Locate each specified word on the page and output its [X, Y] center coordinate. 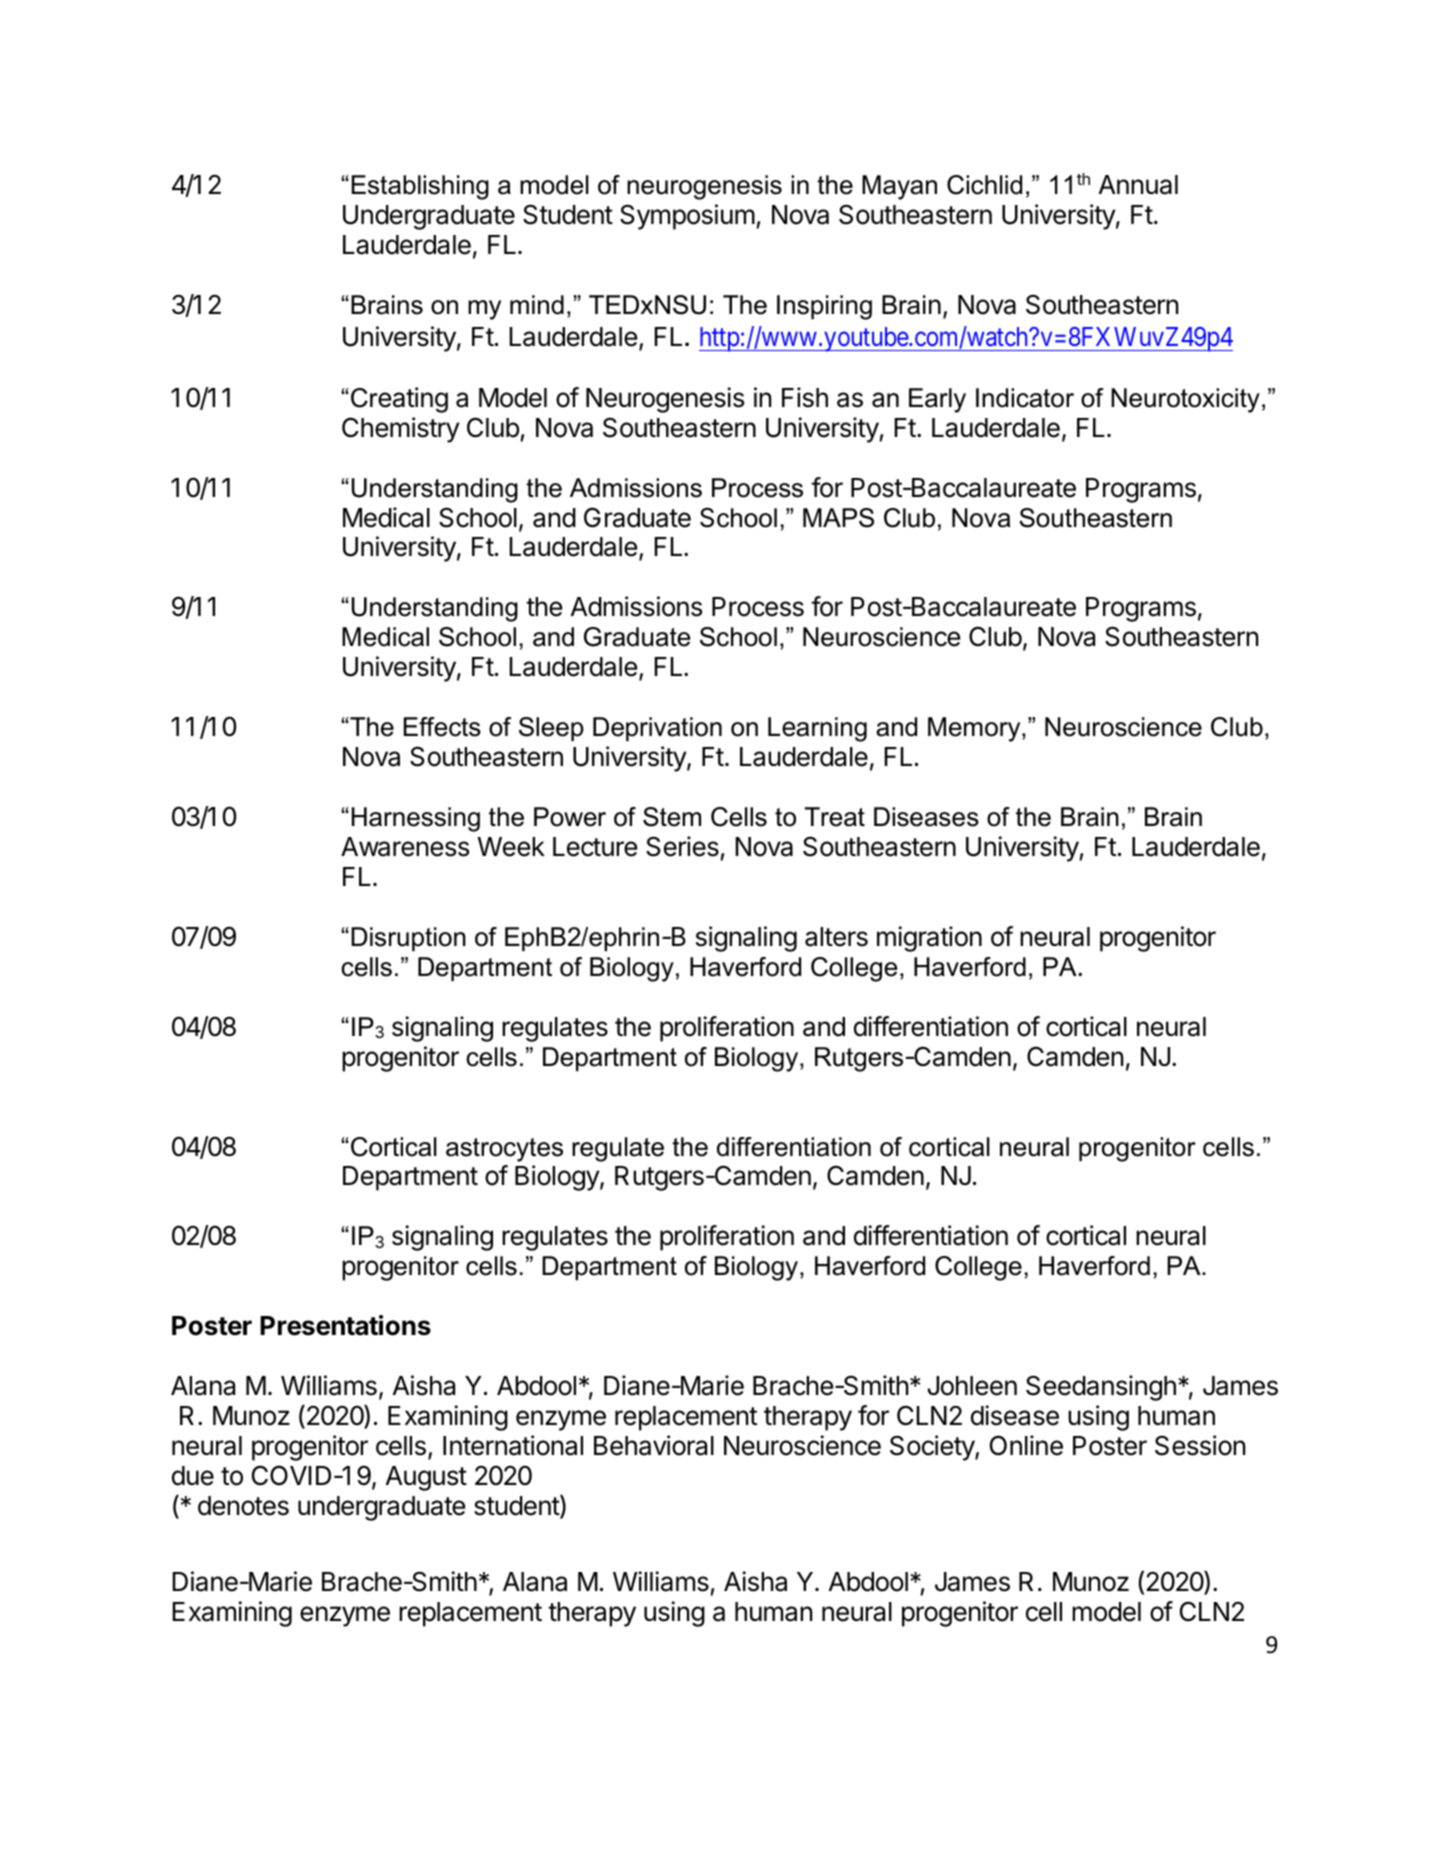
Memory [975, 729]
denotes [243, 1506]
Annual [1138, 185]
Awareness [405, 847]
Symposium [687, 217]
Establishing [420, 187]
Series [682, 846]
